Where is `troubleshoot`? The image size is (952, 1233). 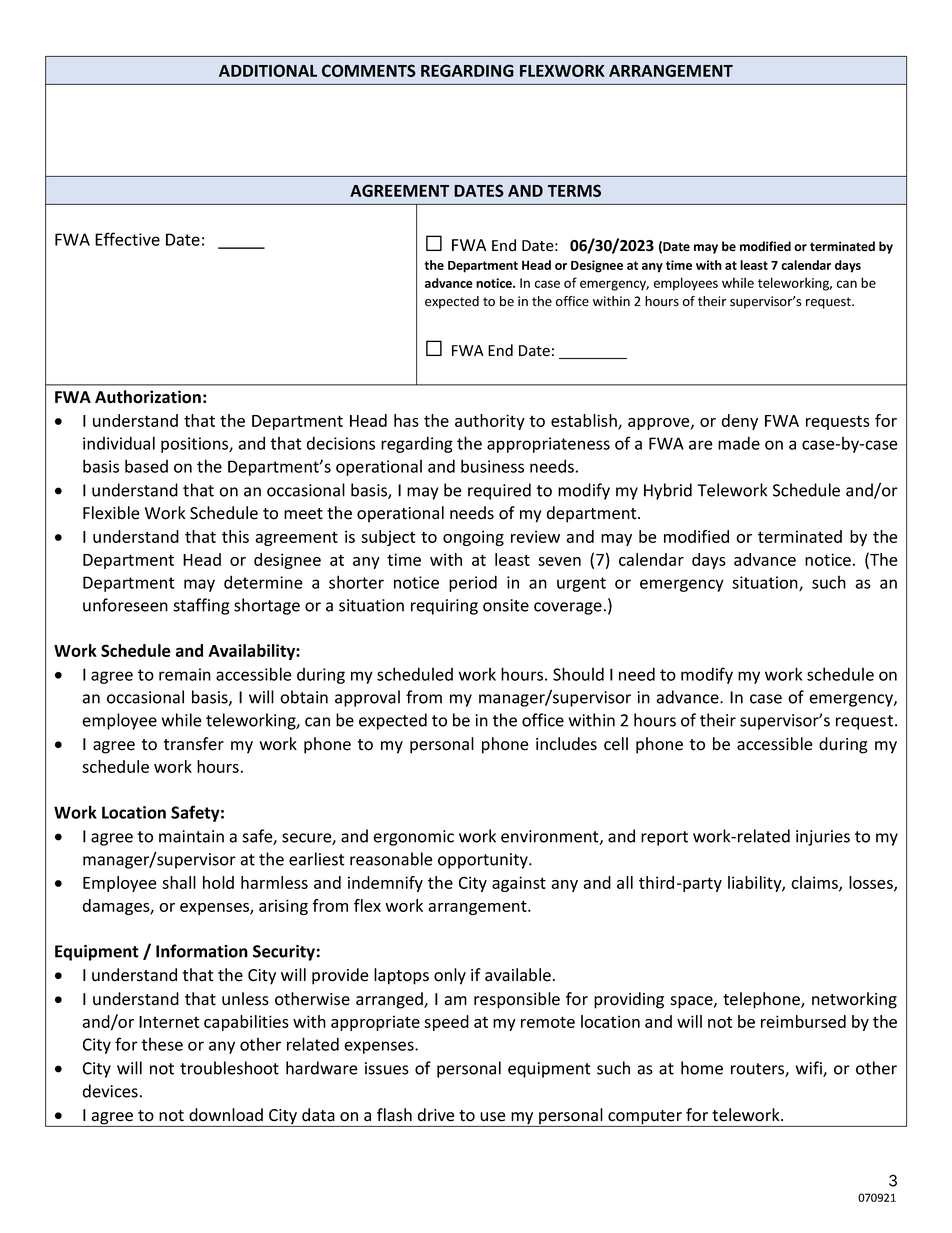
troubleshoot is located at coordinates (229, 1068).
